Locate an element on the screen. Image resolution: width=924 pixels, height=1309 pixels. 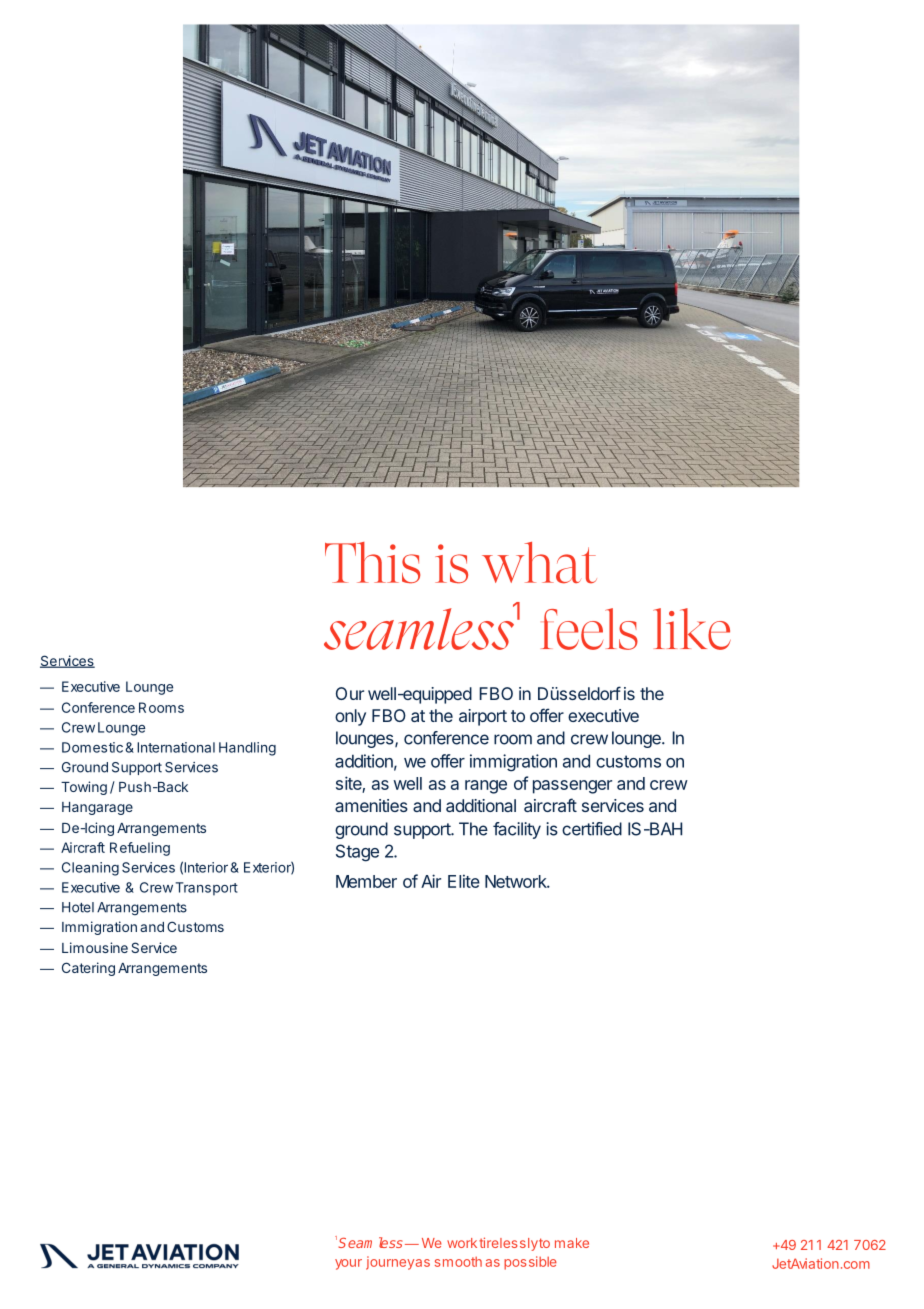
only is located at coordinates (350, 717).
